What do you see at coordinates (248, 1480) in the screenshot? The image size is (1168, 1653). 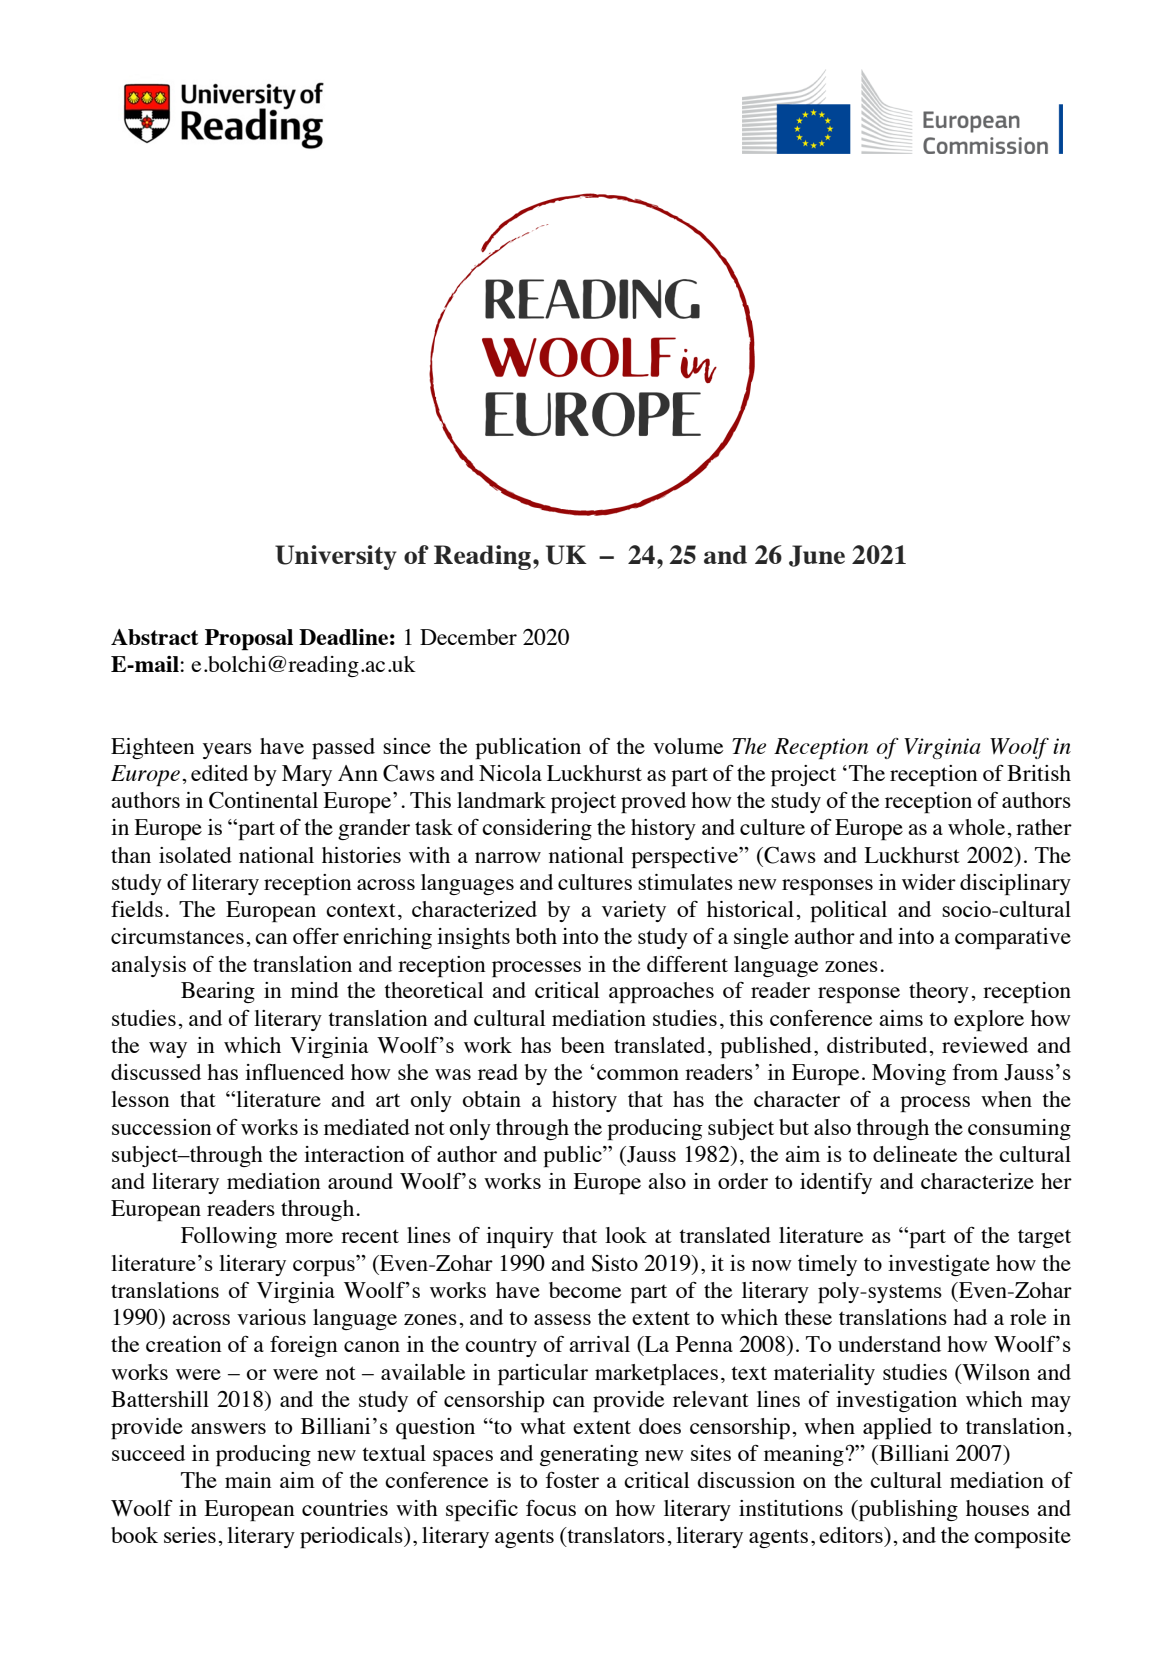 I see `main` at bounding box center [248, 1480].
